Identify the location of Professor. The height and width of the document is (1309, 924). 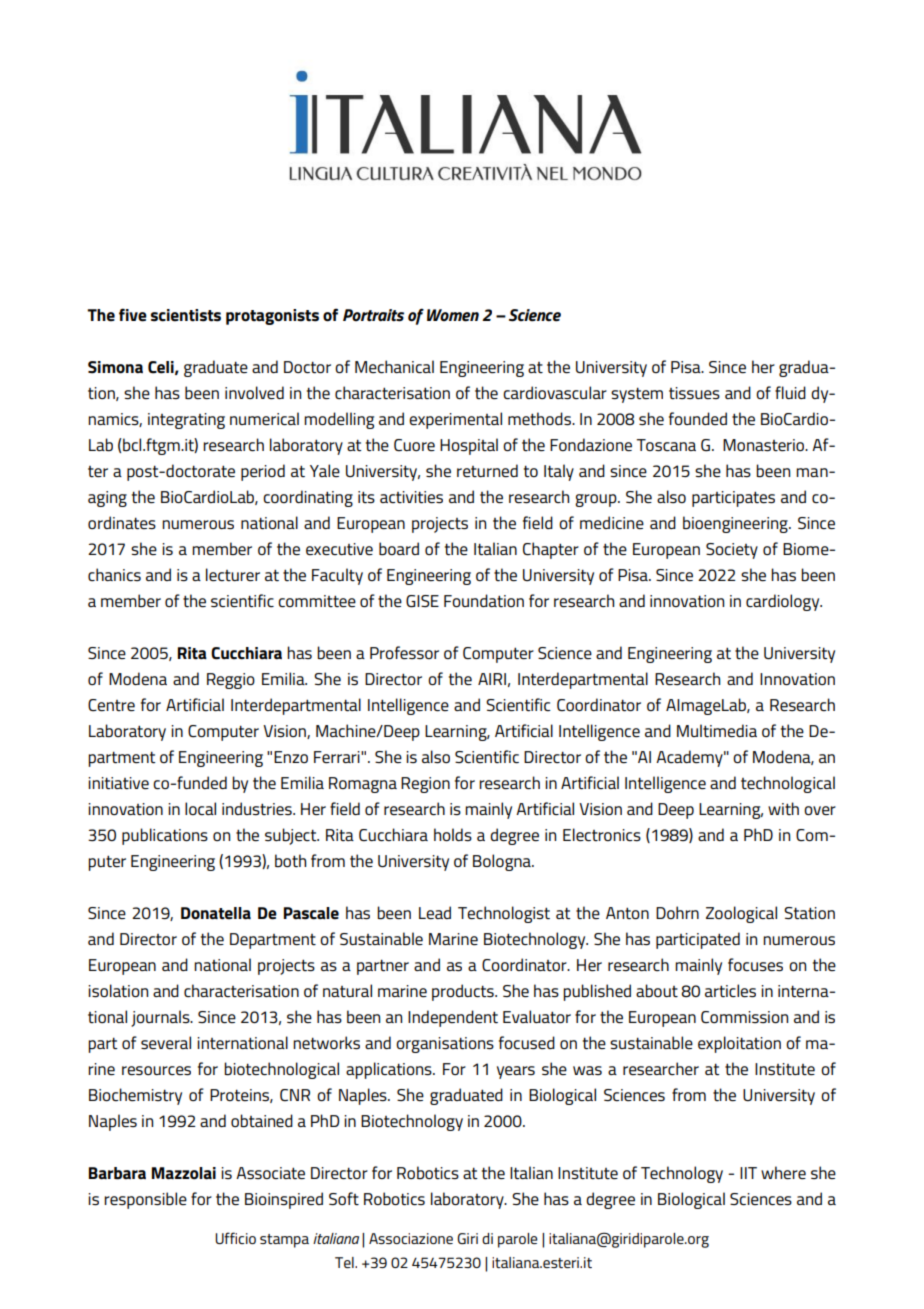
(404, 652).
